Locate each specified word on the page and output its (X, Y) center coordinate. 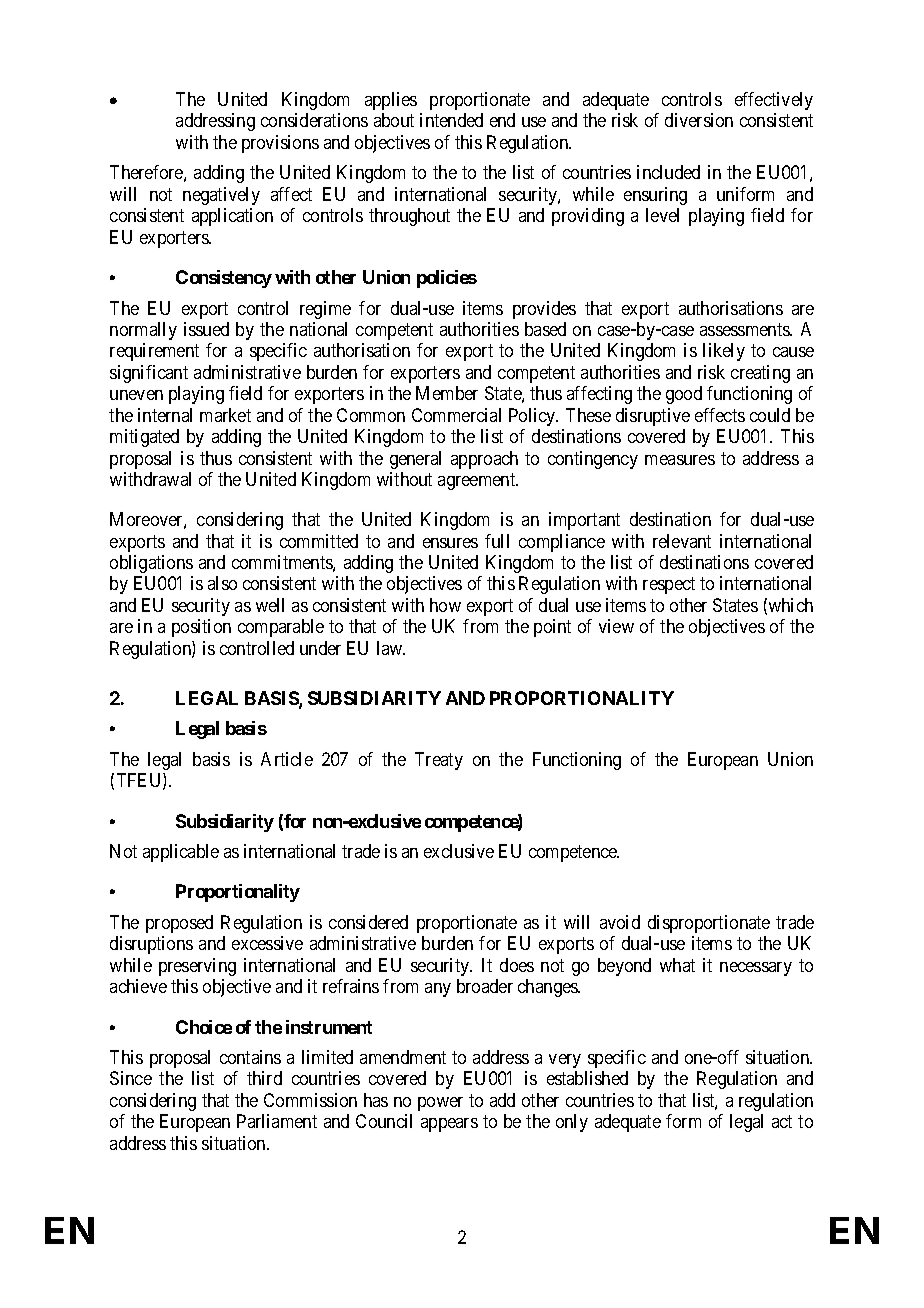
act (782, 1122)
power (440, 1104)
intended (451, 120)
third (264, 1078)
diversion (699, 120)
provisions (280, 144)
